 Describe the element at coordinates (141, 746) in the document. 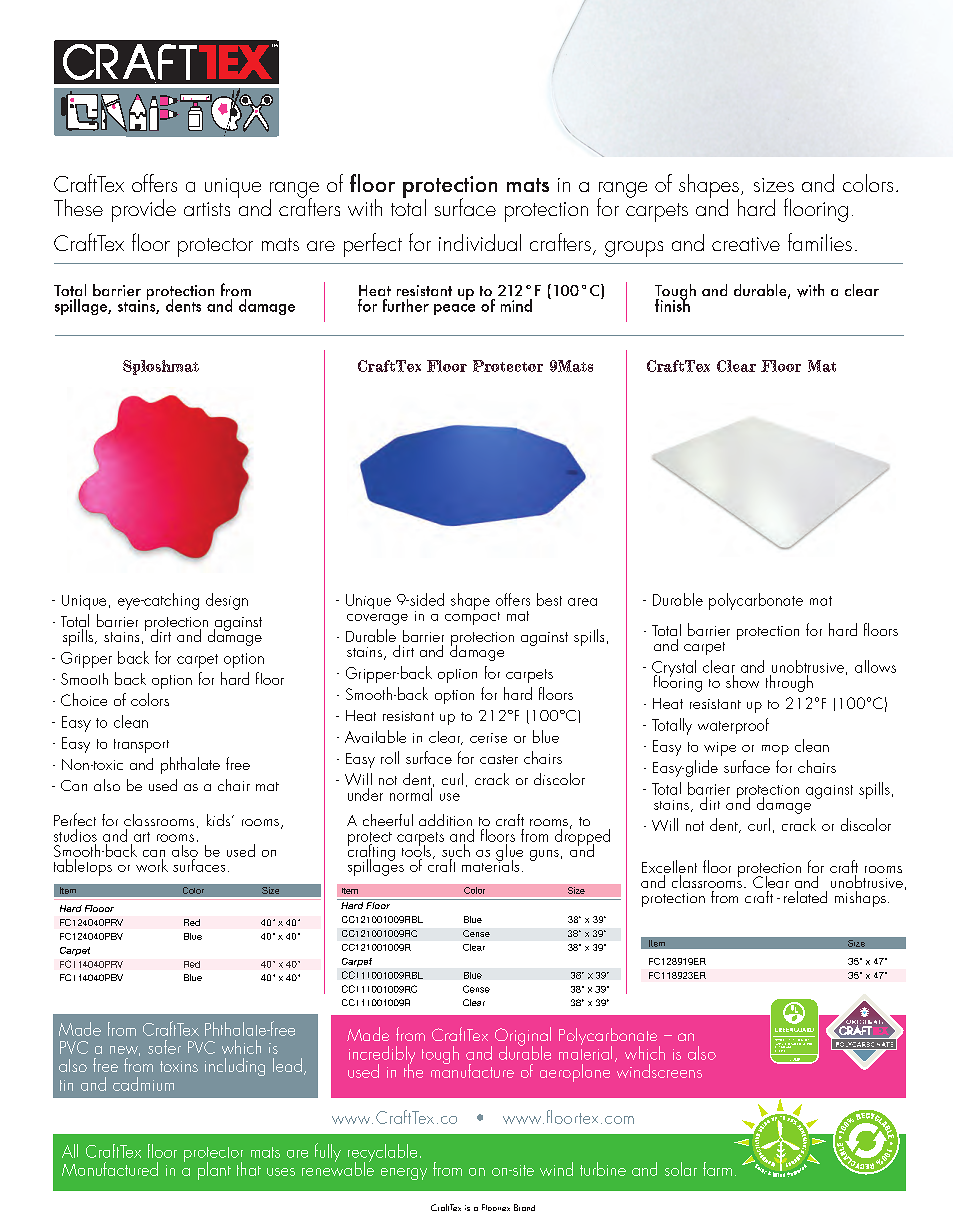

I see `transport` at that location.
